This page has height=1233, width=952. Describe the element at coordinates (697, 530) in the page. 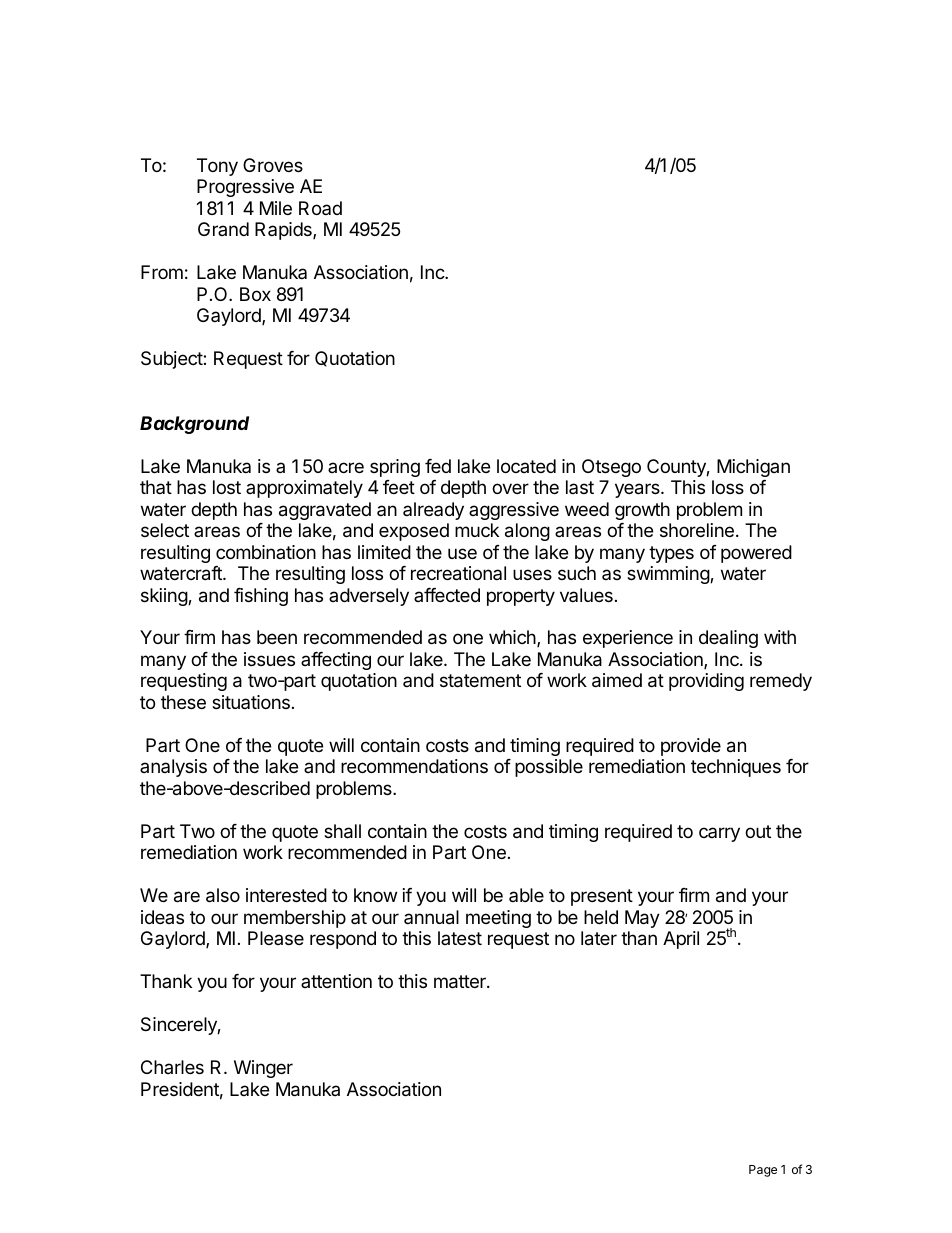

I see `shoreline` at that location.
